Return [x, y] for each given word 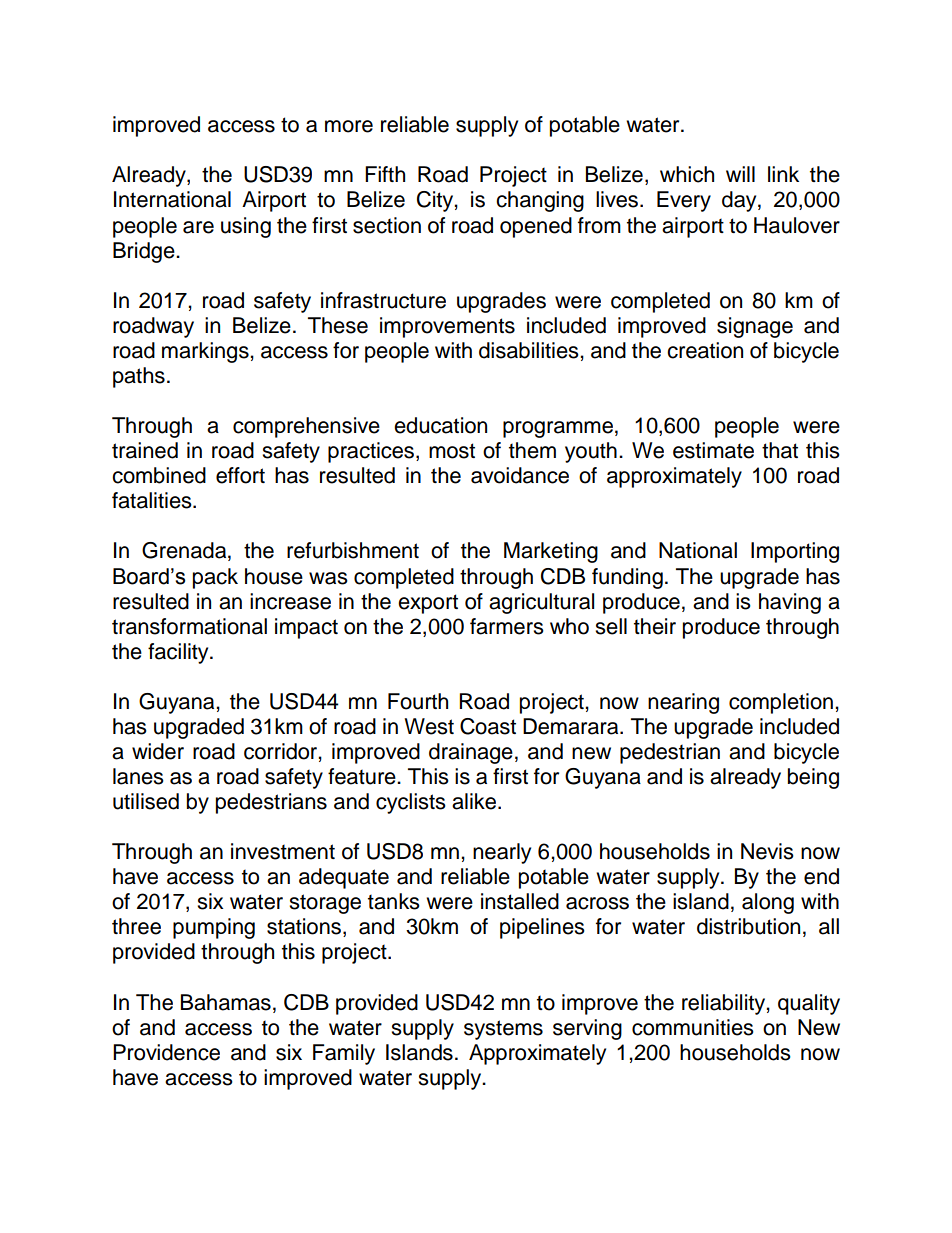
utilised [146, 801]
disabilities [530, 350]
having [790, 603]
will [740, 174]
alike [475, 801]
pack [215, 578]
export [428, 604]
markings [206, 352]
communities [693, 1027]
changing [540, 201]
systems [503, 1030]
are [198, 227]
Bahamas [226, 1002]
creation [705, 350]
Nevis [767, 851]
